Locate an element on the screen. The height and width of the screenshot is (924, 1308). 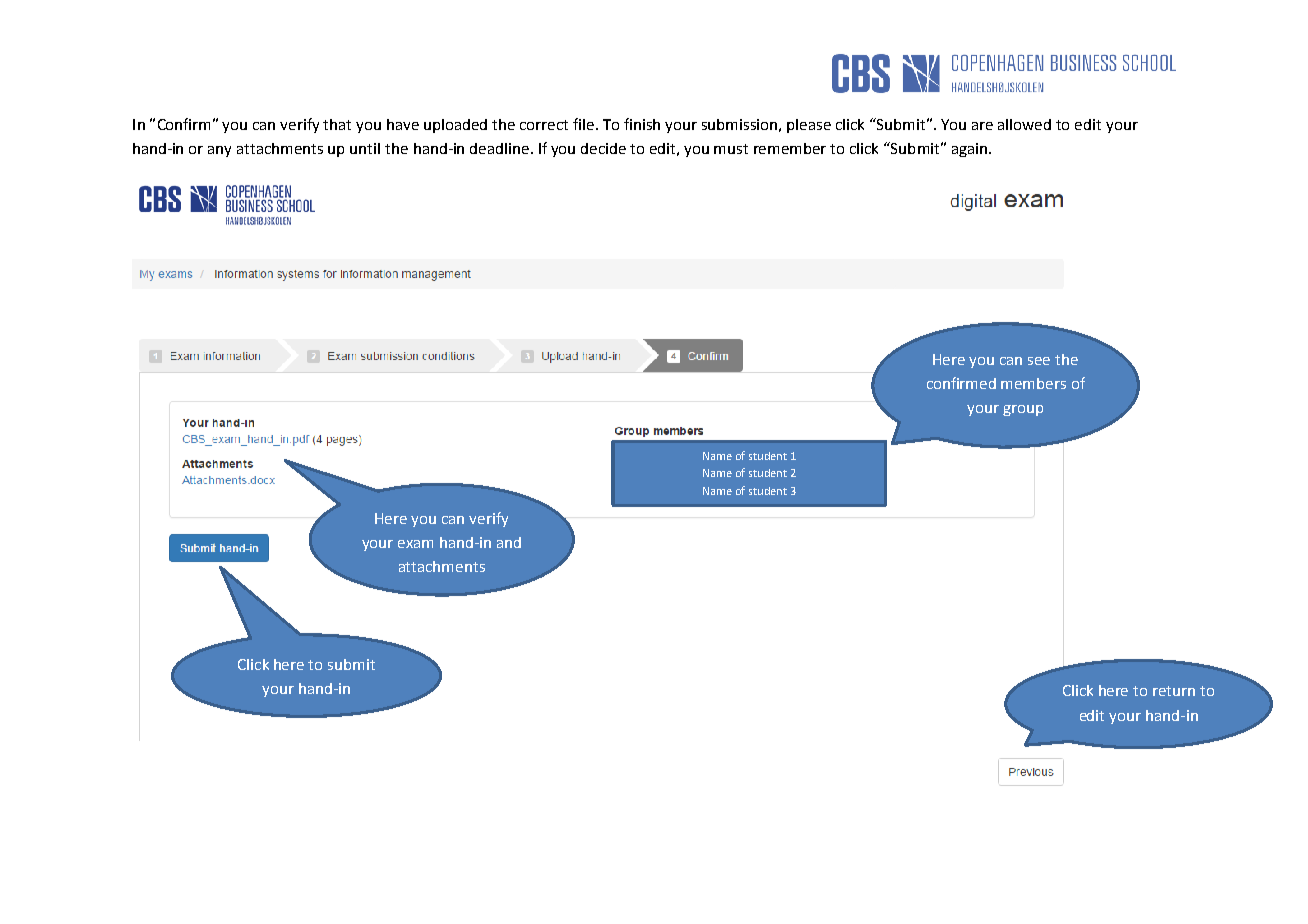
return is located at coordinates (1174, 691).
